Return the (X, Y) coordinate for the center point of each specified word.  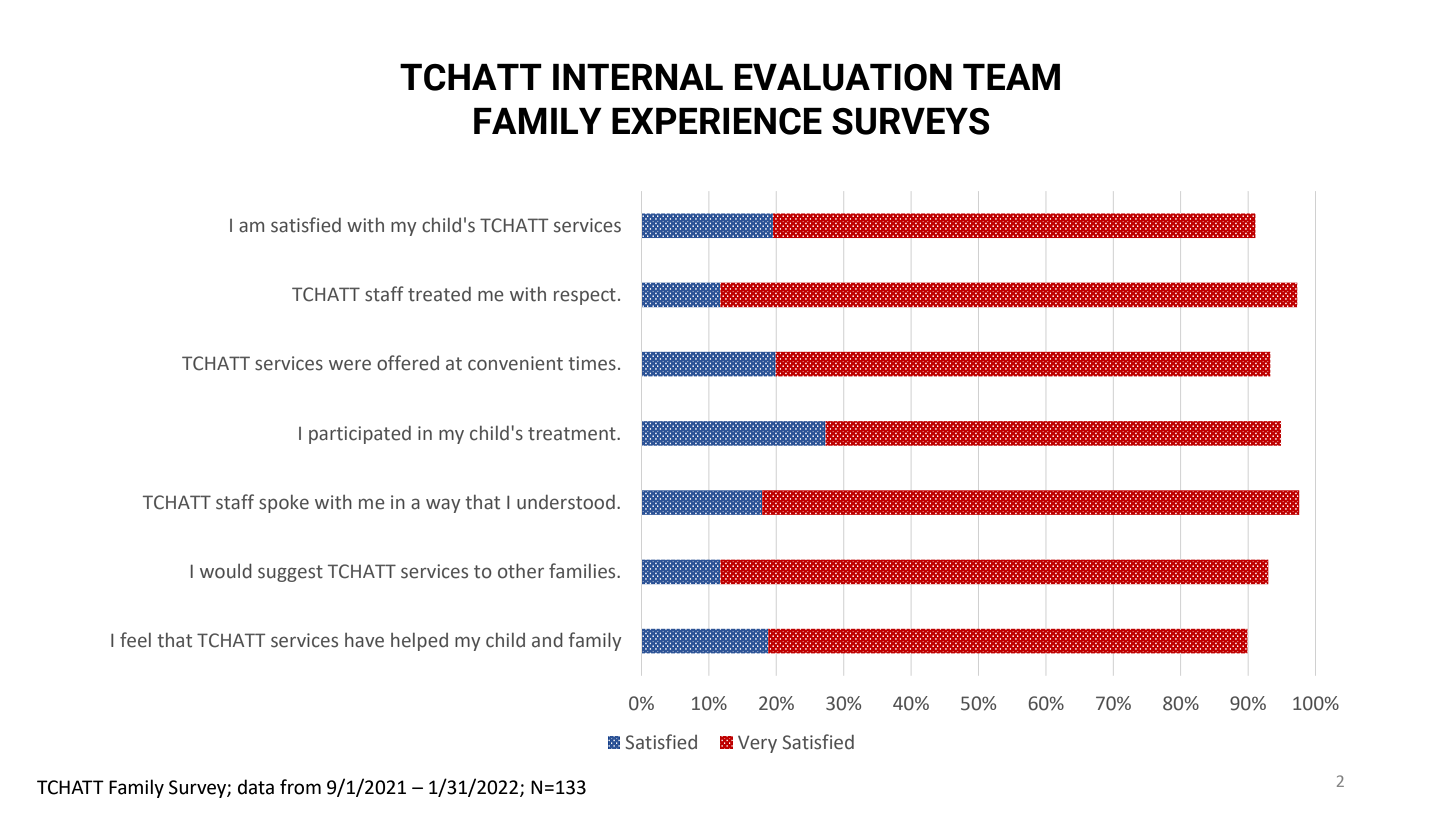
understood (566, 502)
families (583, 571)
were (350, 365)
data (256, 787)
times (592, 363)
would (226, 571)
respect (585, 296)
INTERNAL (638, 77)
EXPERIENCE (717, 121)
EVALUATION (843, 77)
